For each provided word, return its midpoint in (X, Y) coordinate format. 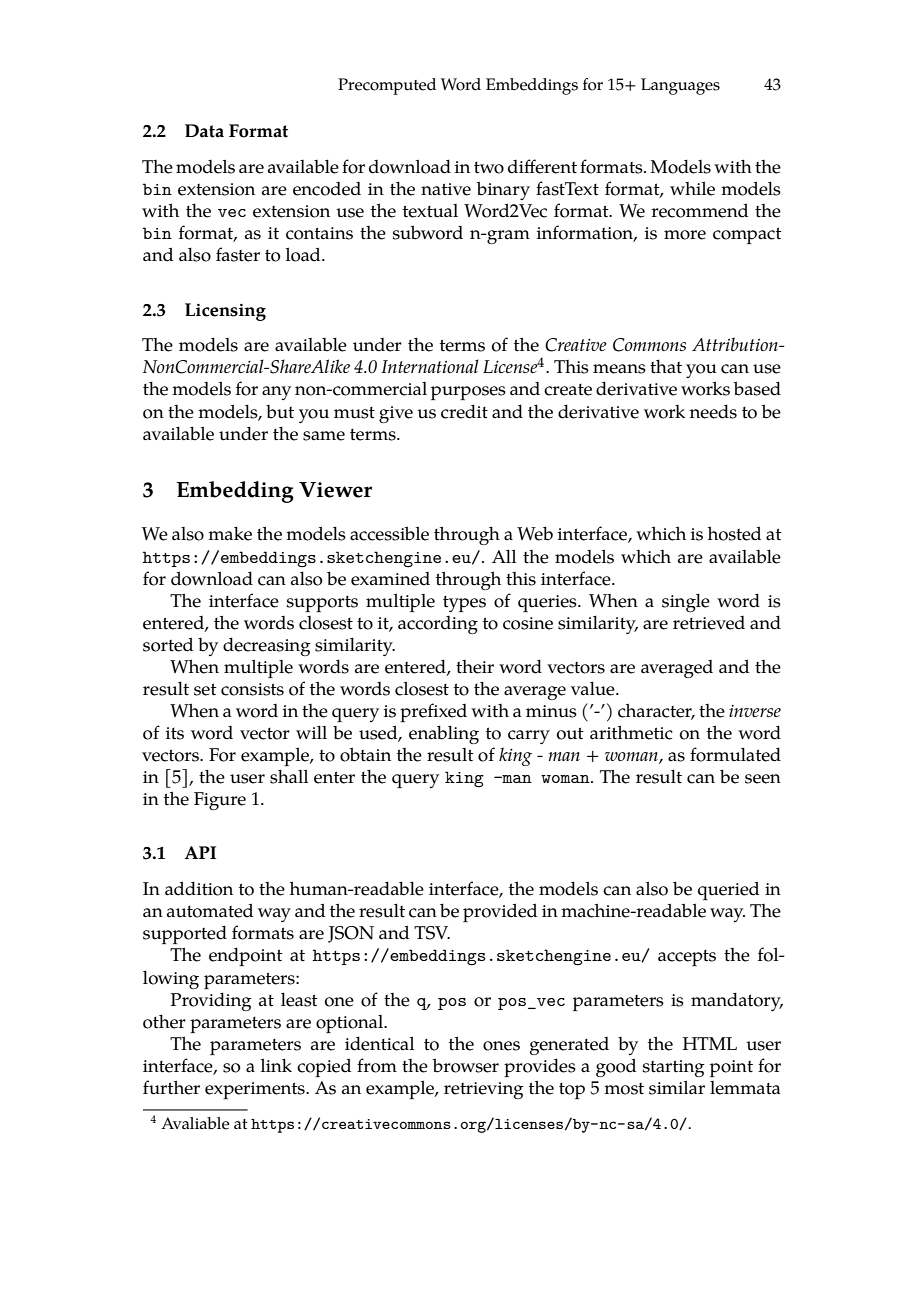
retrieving (484, 1090)
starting (674, 1068)
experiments (256, 1090)
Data (204, 131)
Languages (680, 86)
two (489, 168)
